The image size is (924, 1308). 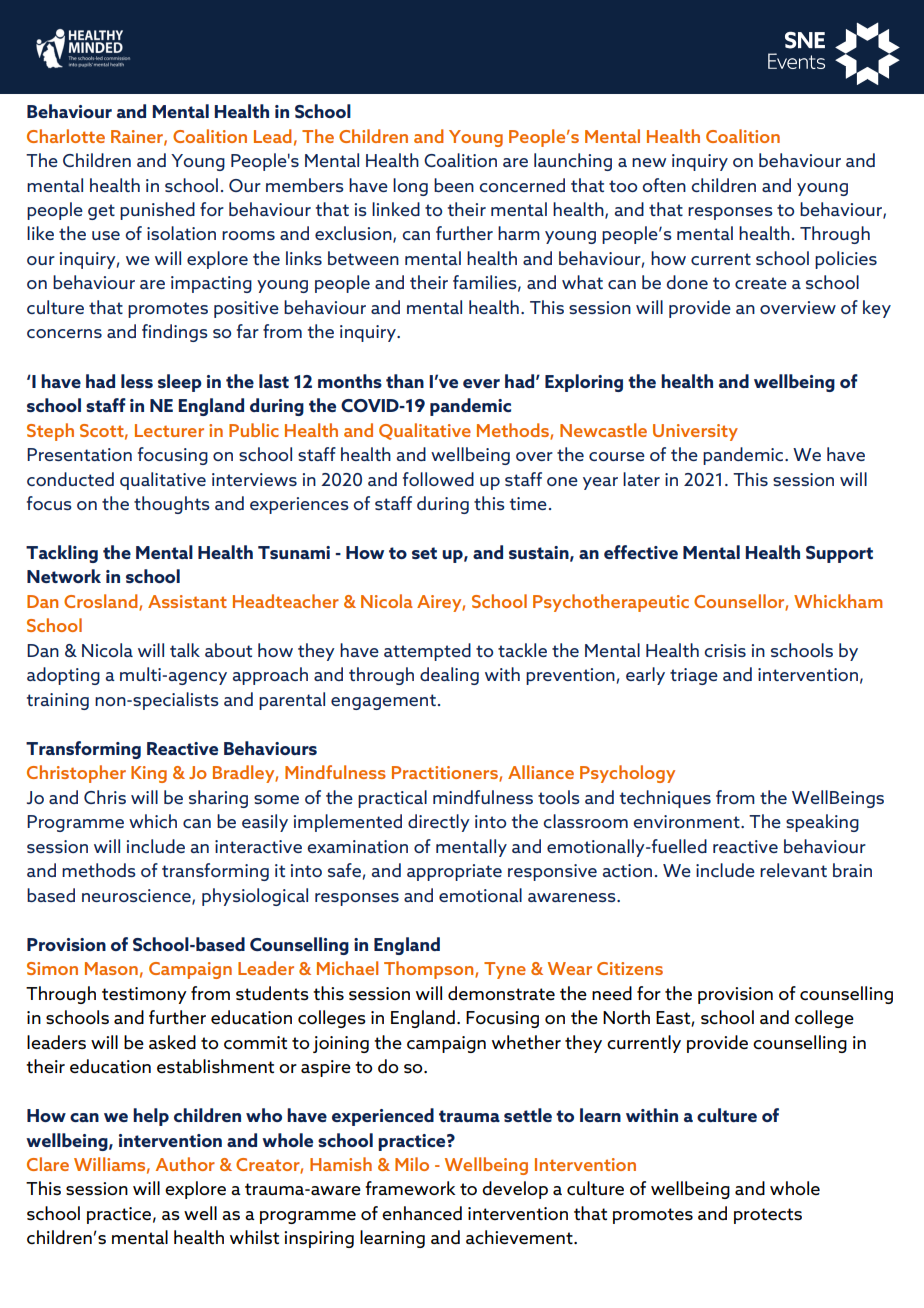 What do you see at coordinates (185, 650) in the screenshot?
I see `talk` at bounding box center [185, 650].
